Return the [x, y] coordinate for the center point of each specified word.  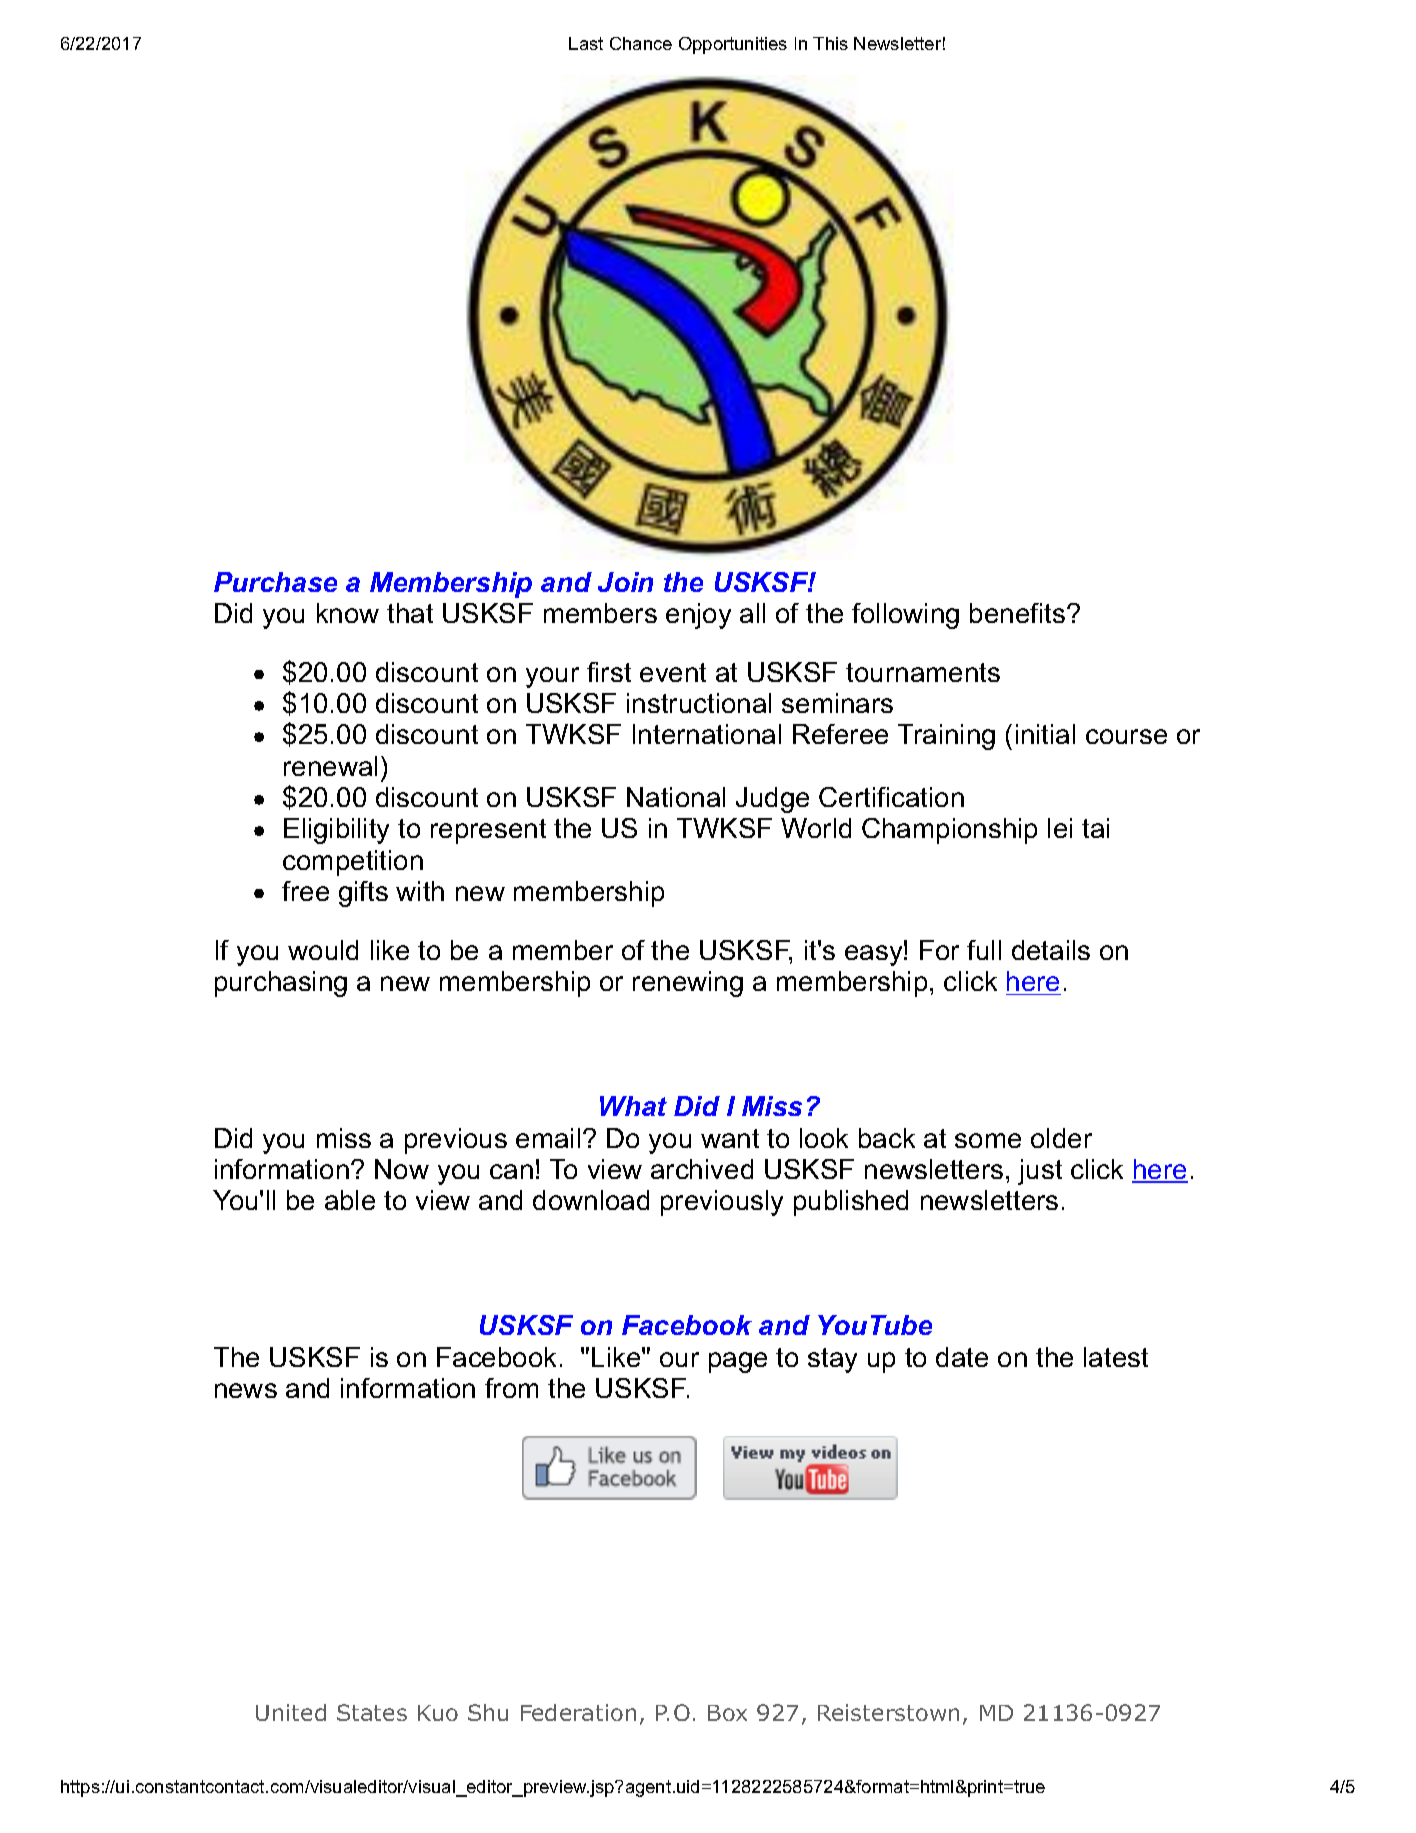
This [830, 43]
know [348, 613]
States [372, 1712]
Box [727, 1713]
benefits [1017, 613]
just [1040, 1172]
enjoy [698, 616]
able [350, 1200]
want [730, 1138]
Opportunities [733, 45]
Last [586, 43]
